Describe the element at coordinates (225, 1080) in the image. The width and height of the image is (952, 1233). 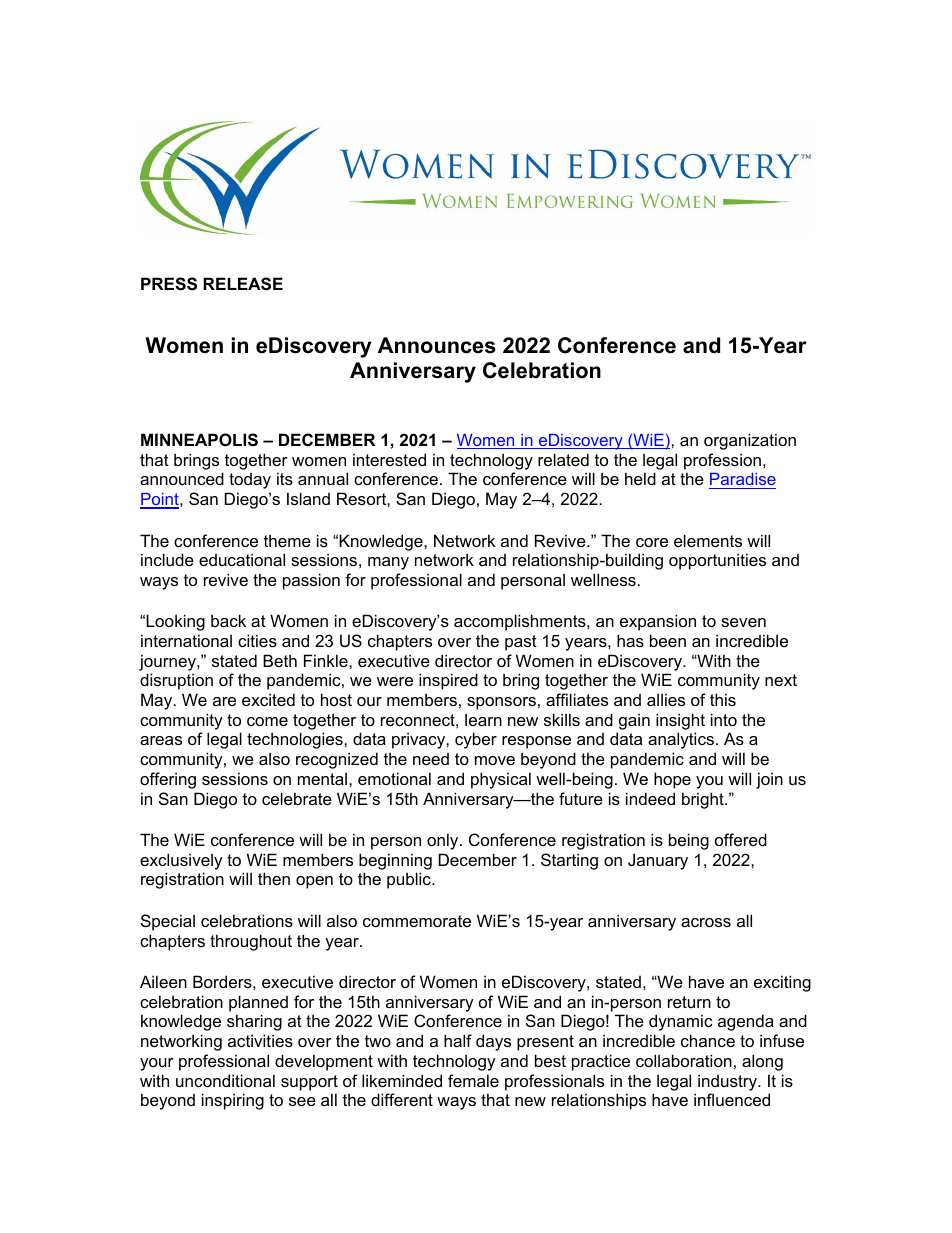
I see `unconditional` at that location.
